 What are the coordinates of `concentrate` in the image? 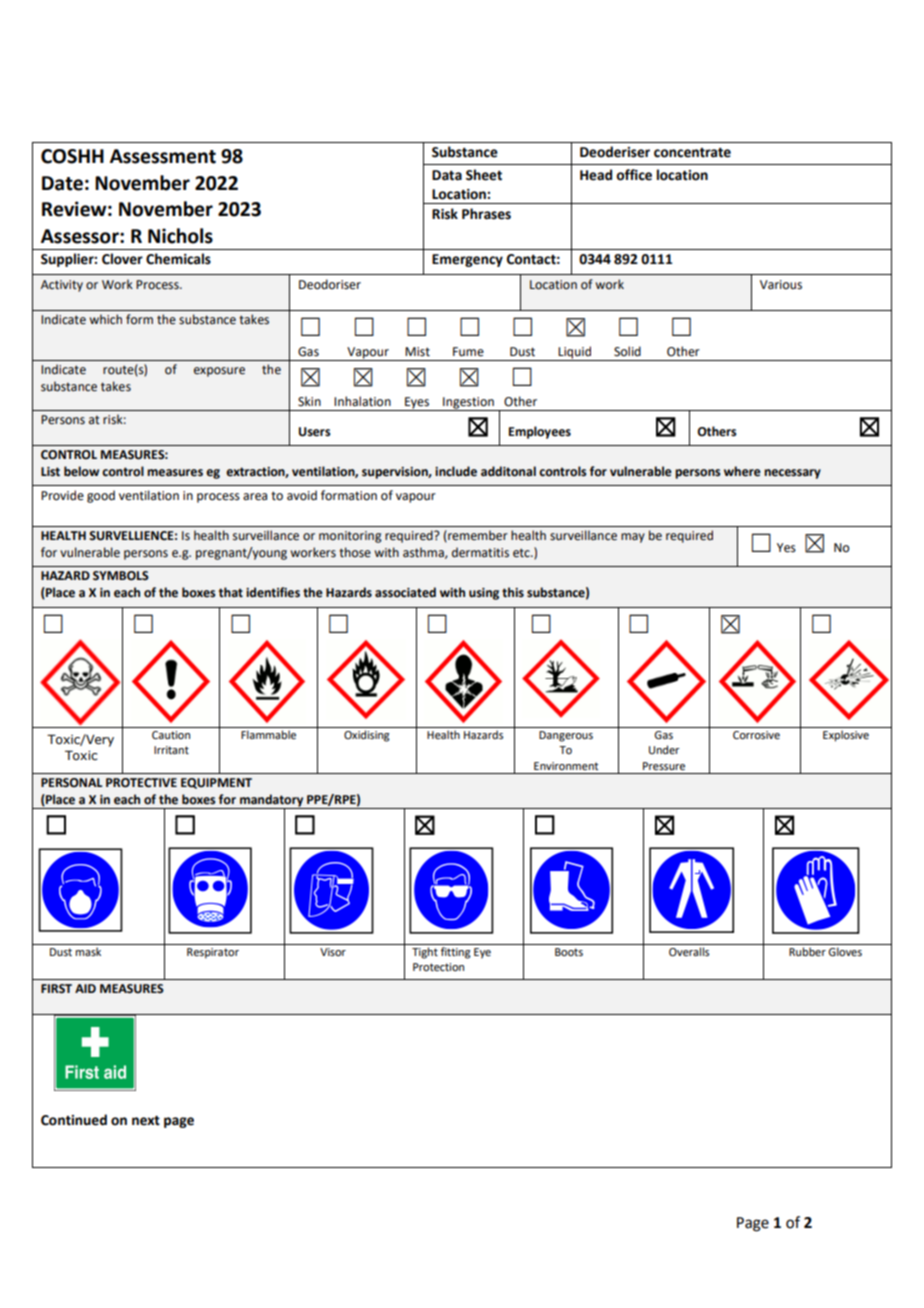 It's located at (692, 153).
